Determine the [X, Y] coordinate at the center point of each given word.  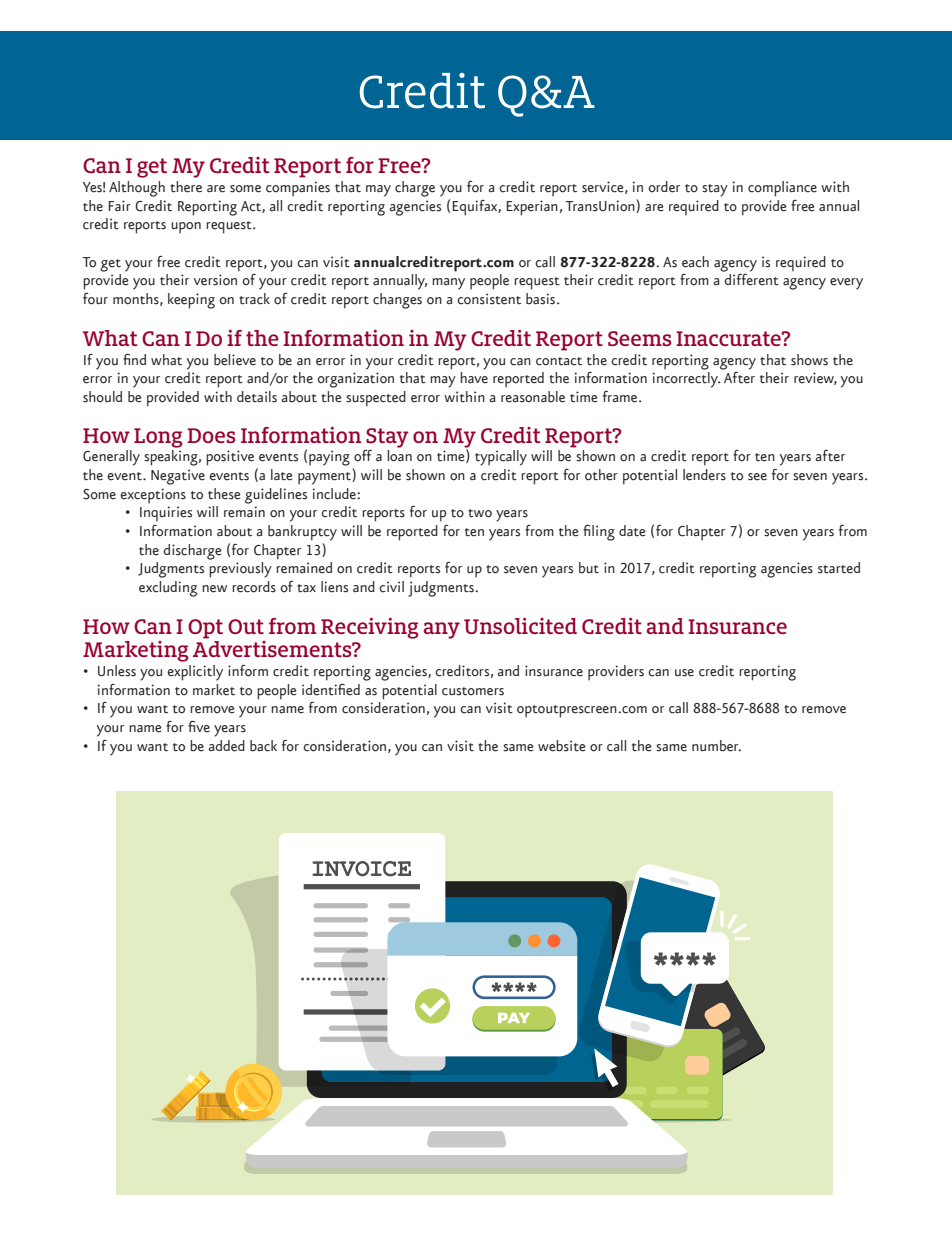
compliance [782, 189]
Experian [532, 208]
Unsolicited [520, 626]
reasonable [533, 397]
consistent [489, 299]
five [199, 727]
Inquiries [166, 513]
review [815, 378]
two [480, 513]
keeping [191, 301]
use [684, 673]
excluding [168, 589]
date [632, 531]
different [751, 279]
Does [211, 435]
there [186, 187]
